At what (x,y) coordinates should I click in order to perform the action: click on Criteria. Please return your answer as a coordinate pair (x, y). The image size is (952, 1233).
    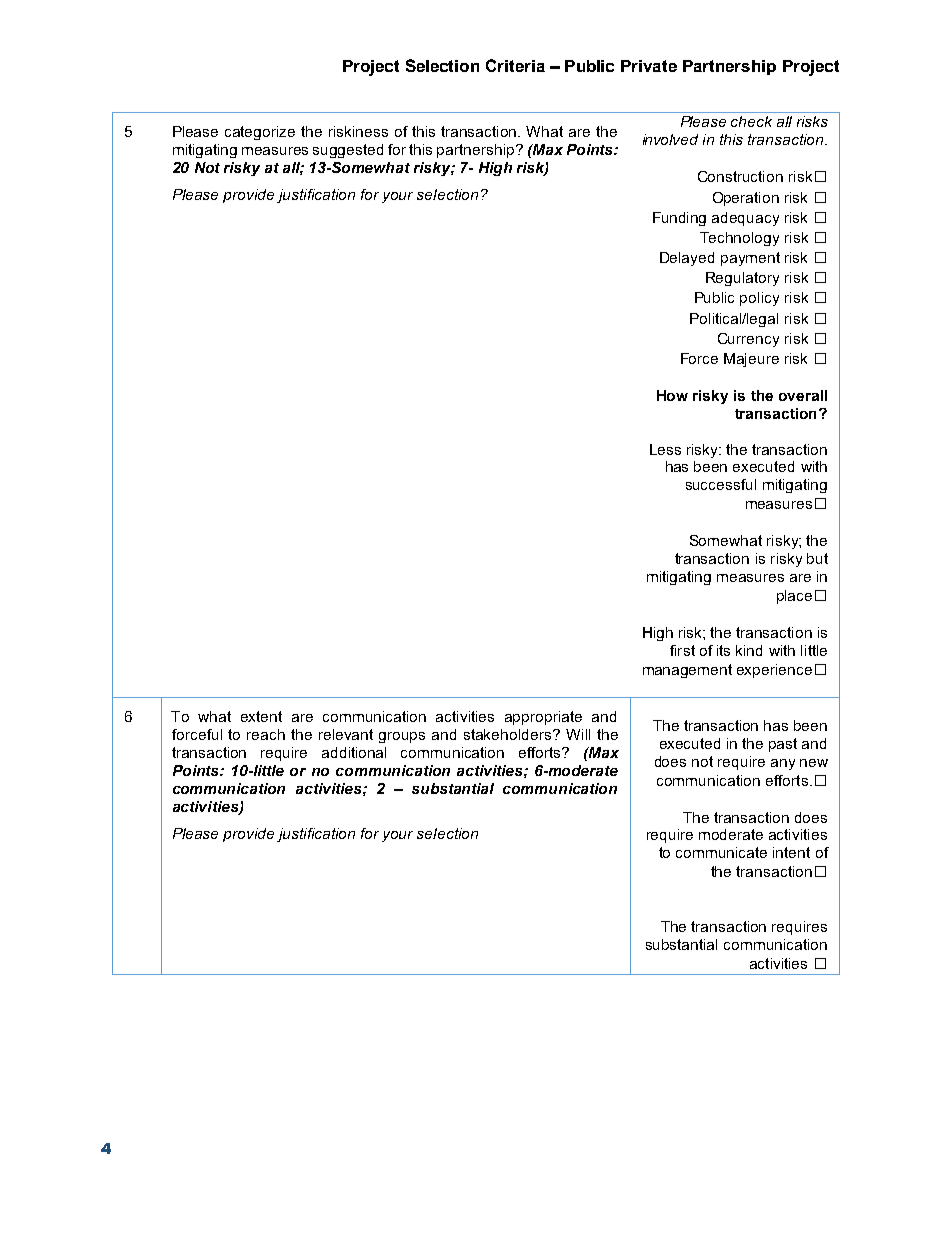
    Looking at the image, I should click on (515, 65).
